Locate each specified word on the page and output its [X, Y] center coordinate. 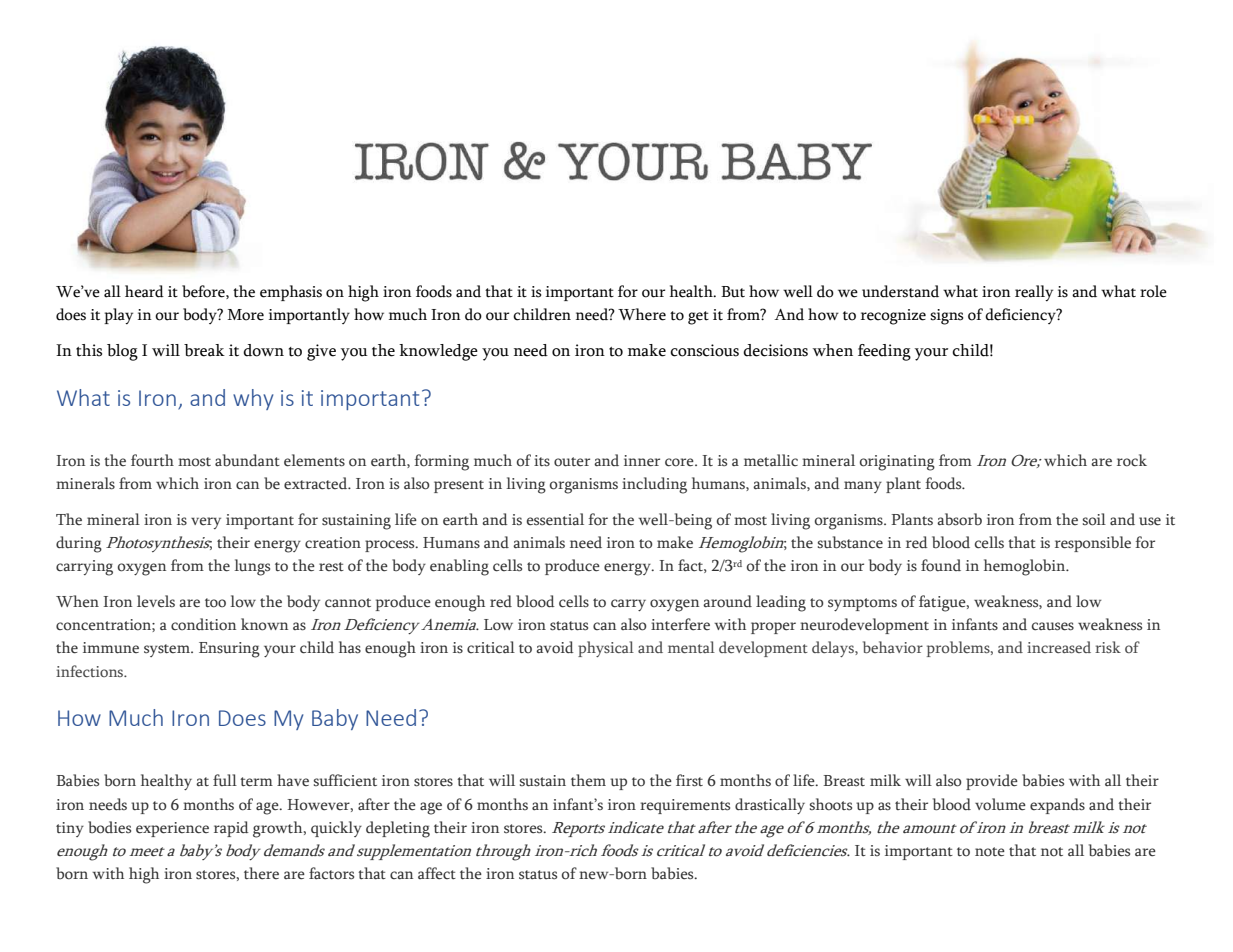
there [261, 873]
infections [91, 671]
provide [992, 782]
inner [642, 461]
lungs [252, 567]
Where [642, 314]
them [588, 780]
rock [1132, 460]
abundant [247, 460]
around [727, 601]
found [941, 565]
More [246, 315]
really [1034, 293]
